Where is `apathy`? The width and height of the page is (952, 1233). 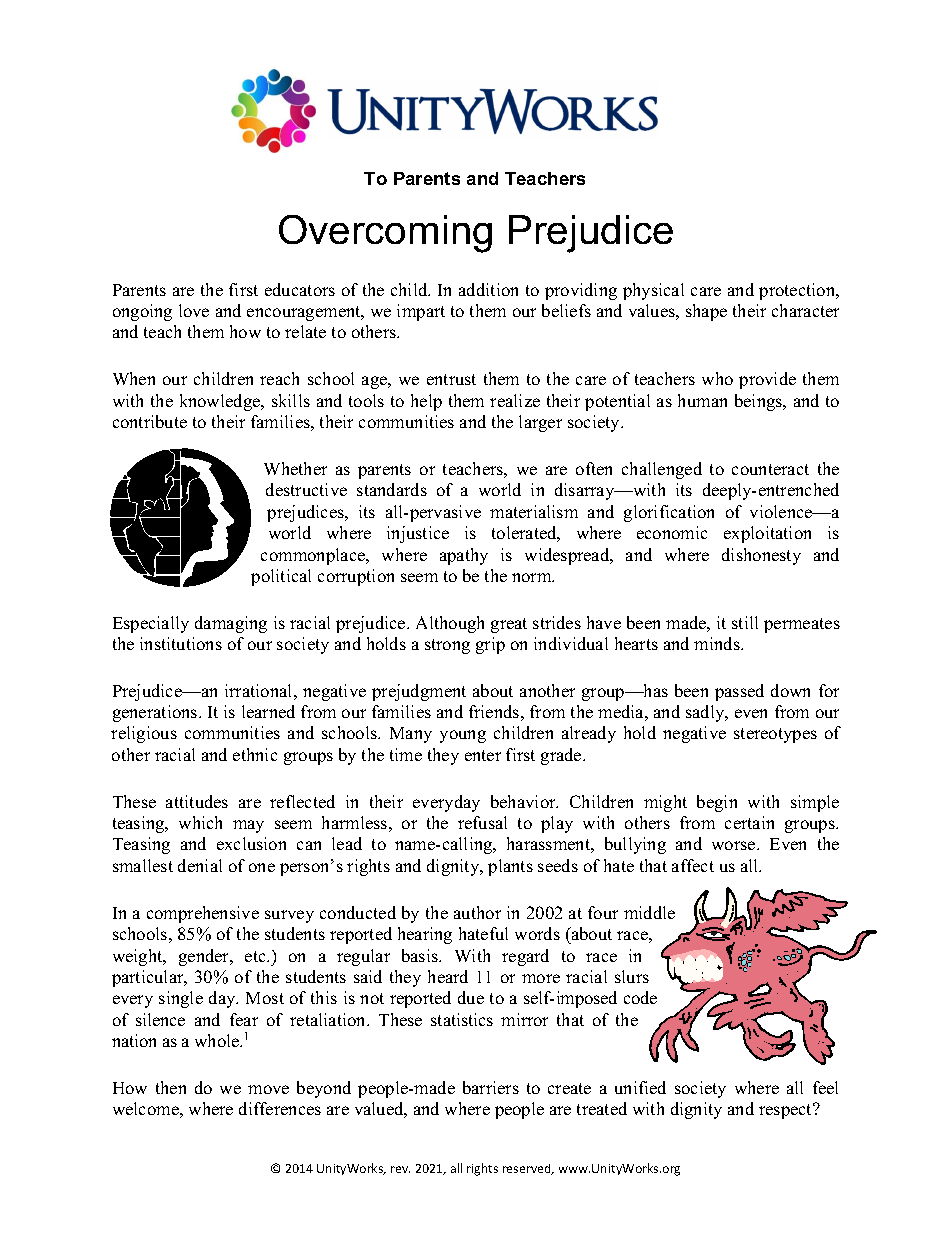 apathy is located at coordinates (464, 556).
